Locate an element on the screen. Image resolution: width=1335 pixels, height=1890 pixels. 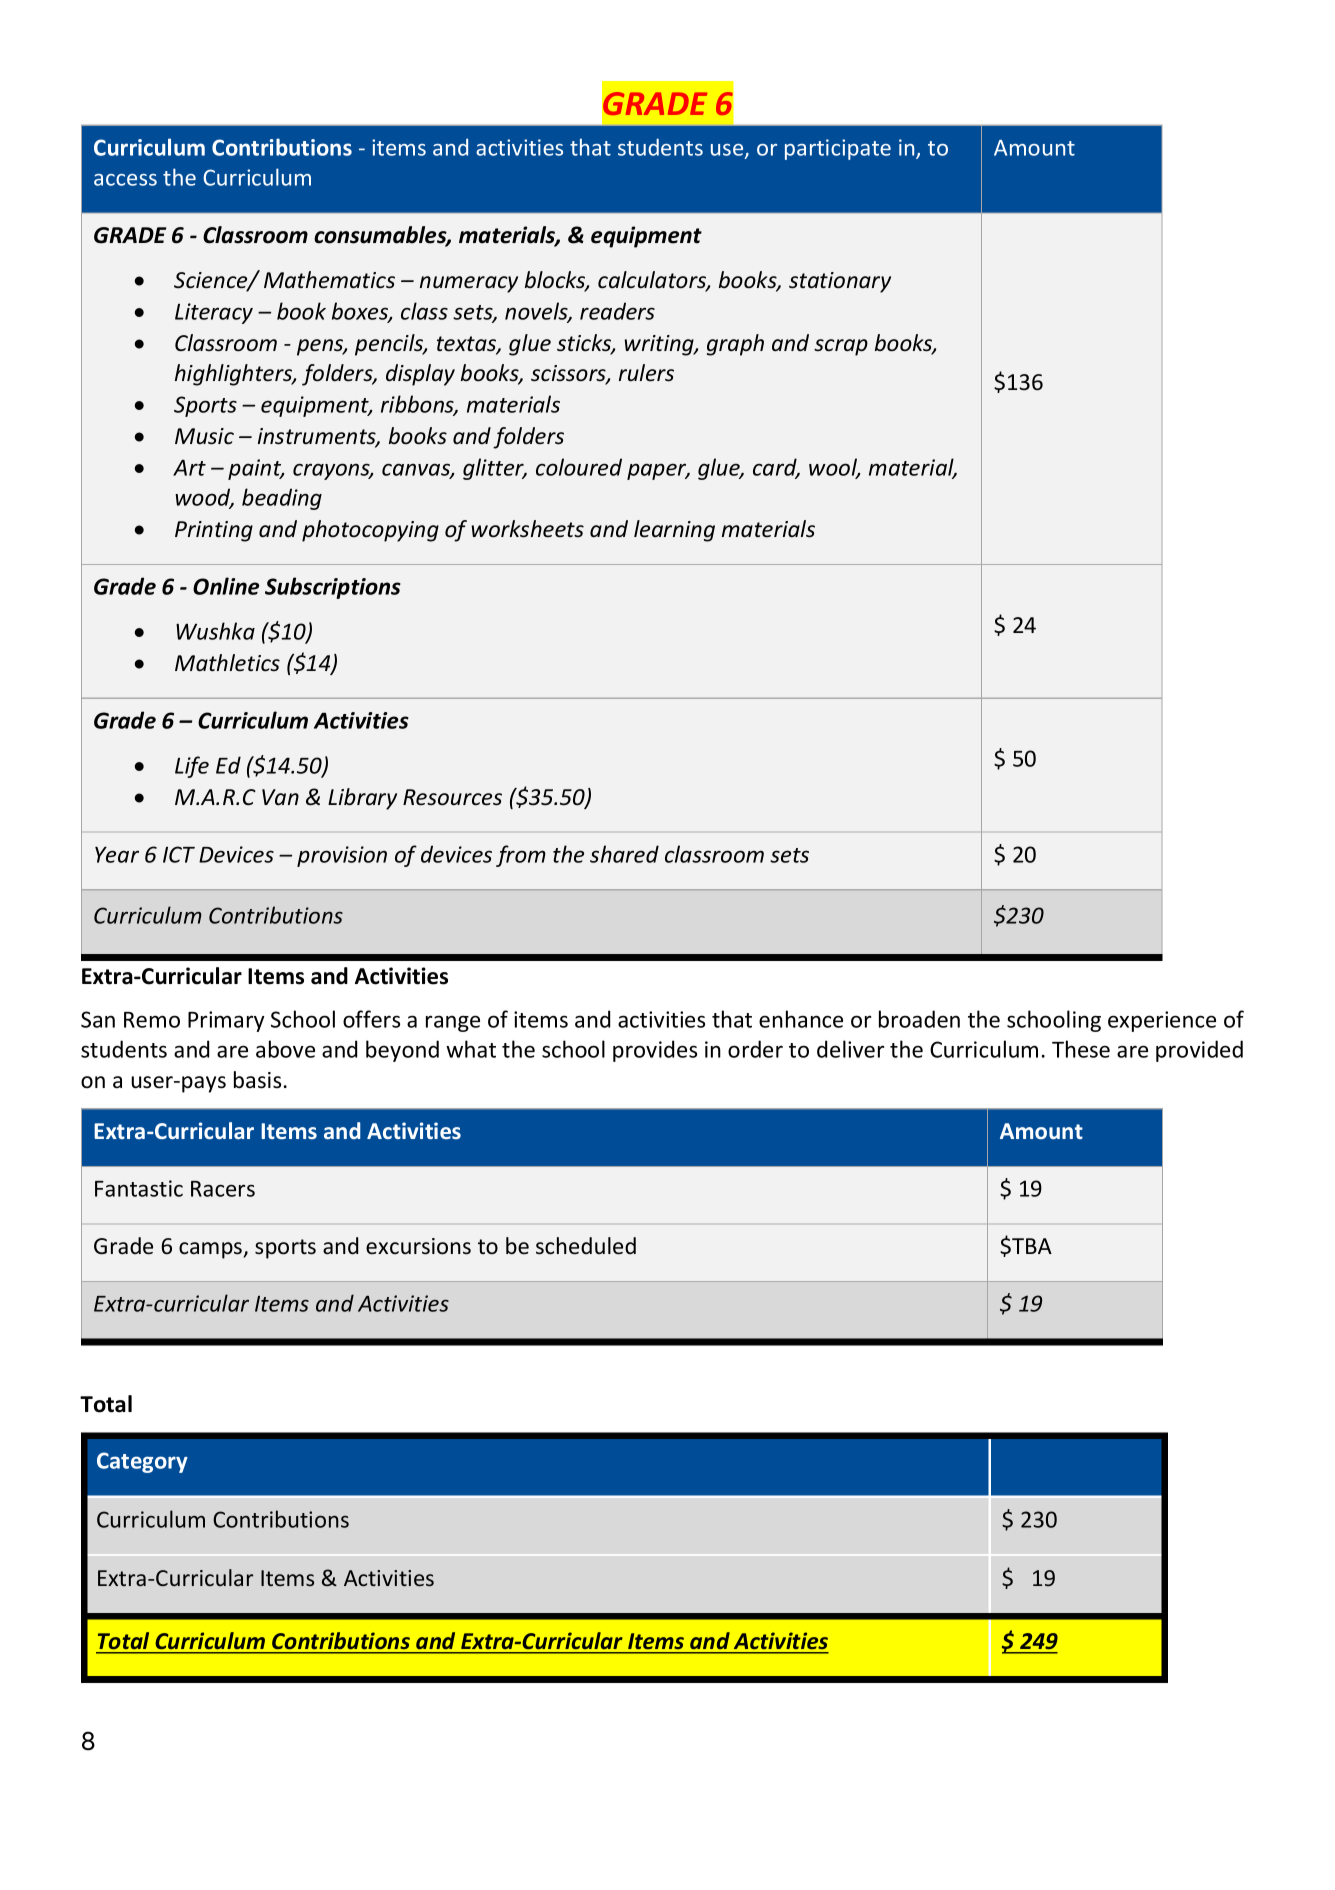
These is located at coordinates (1081, 1049).
